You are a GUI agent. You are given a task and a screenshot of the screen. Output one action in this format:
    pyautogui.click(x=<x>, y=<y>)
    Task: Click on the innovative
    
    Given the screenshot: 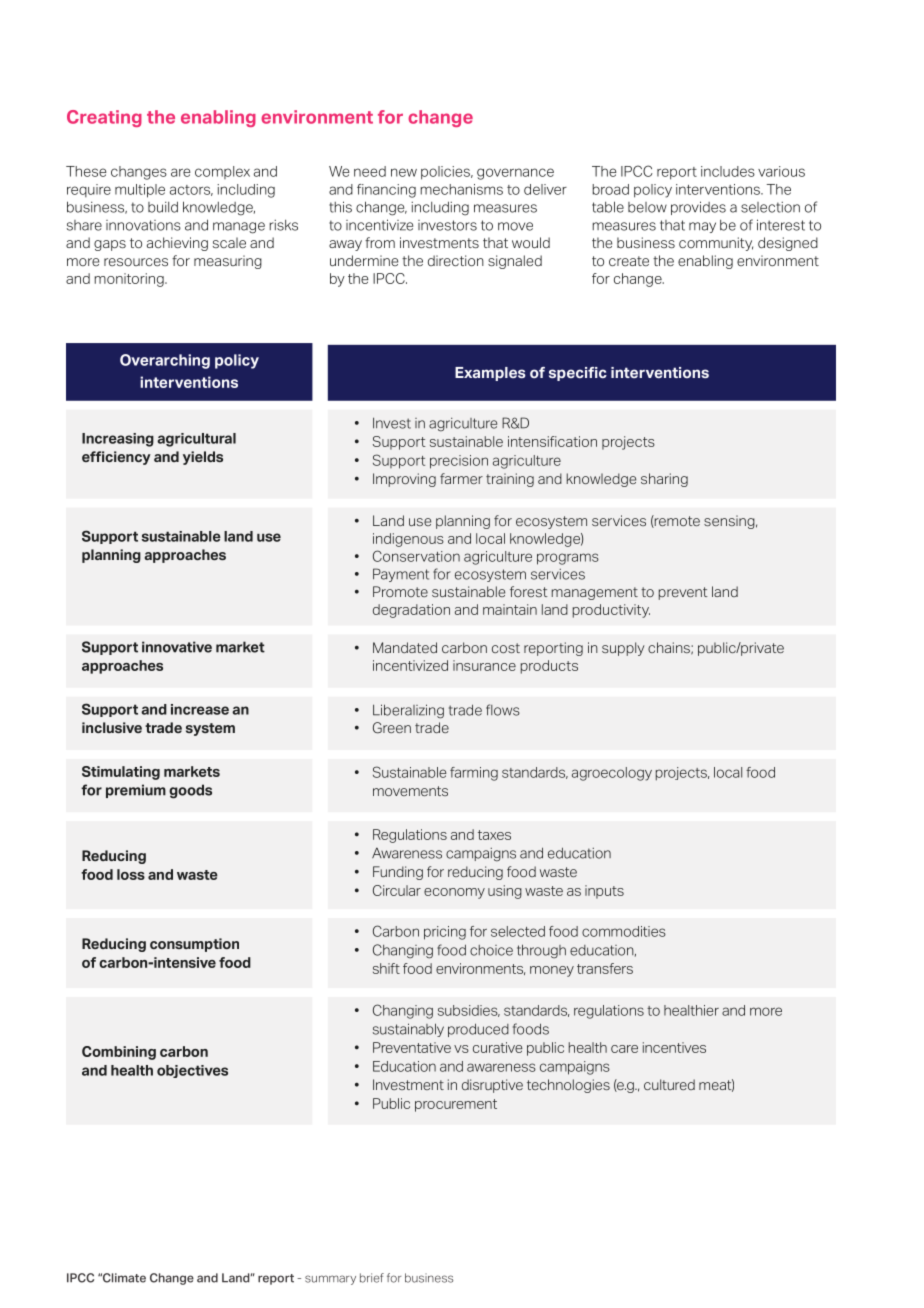 What is the action you would take?
    pyautogui.click(x=177, y=647)
